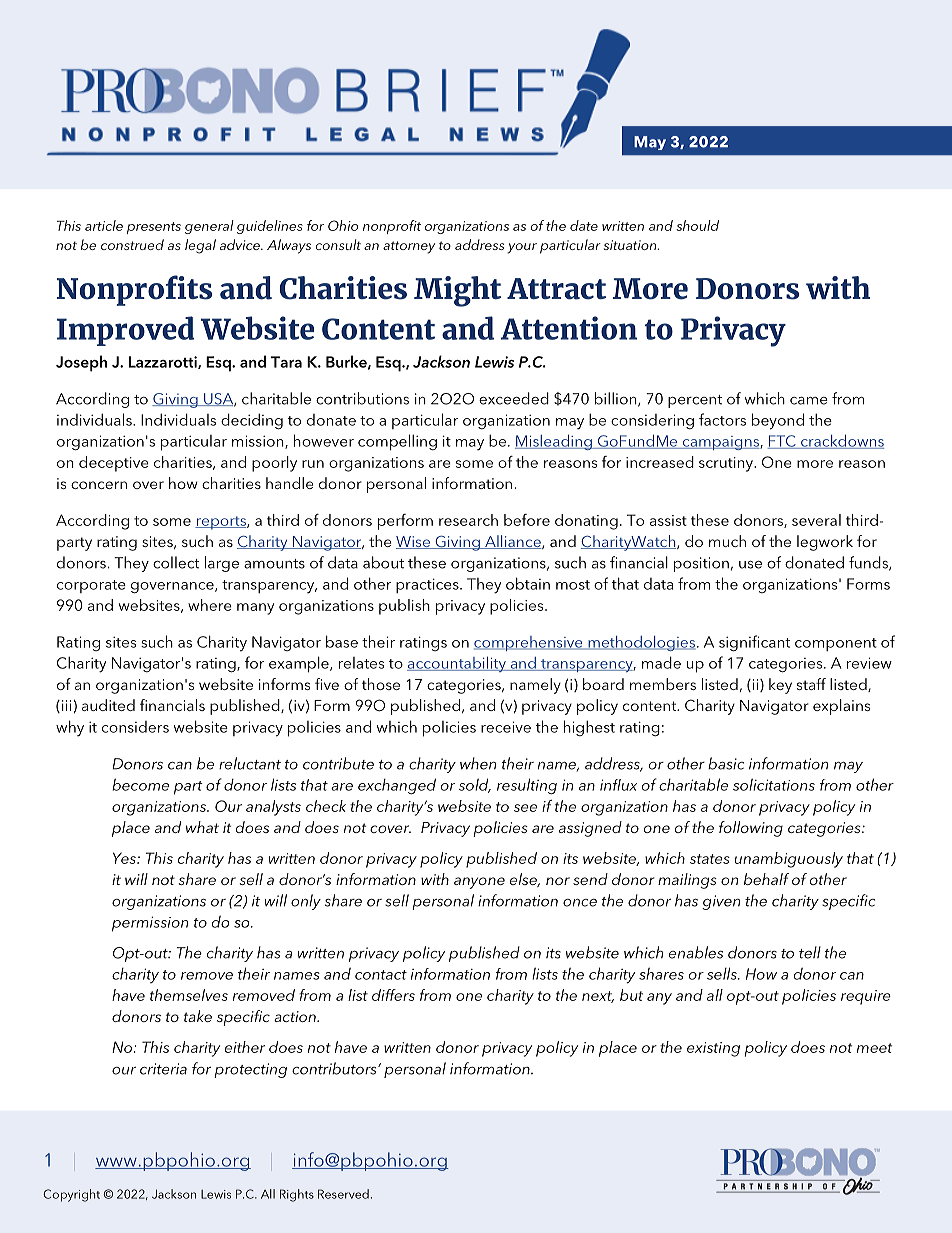 This page has width=952, height=1233. What do you see at coordinates (727, 464) in the page?
I see `scrutiny` at bounding box center [727, 464].
